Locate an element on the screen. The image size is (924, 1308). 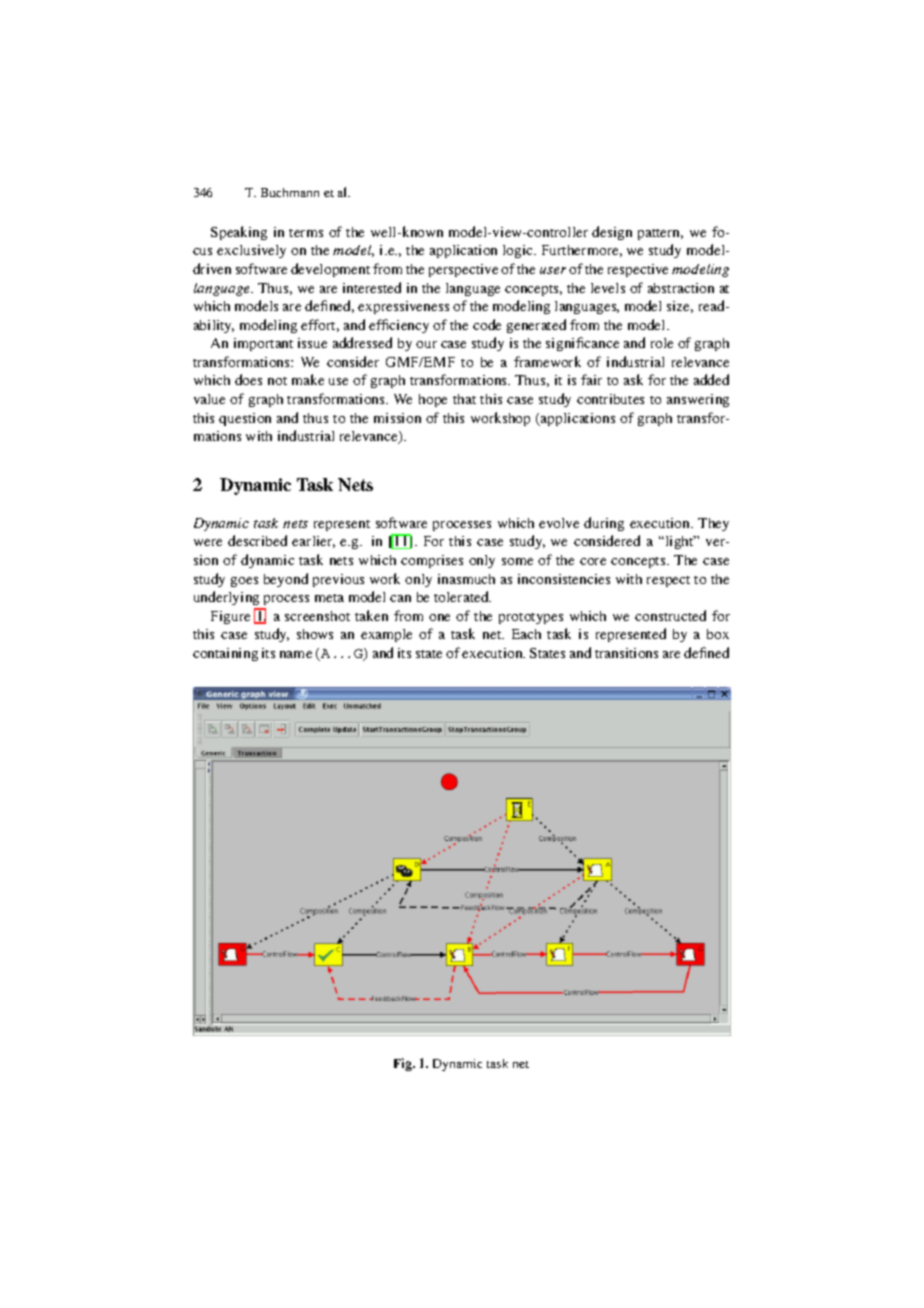
pattern is located at coordinates (660, 234).
